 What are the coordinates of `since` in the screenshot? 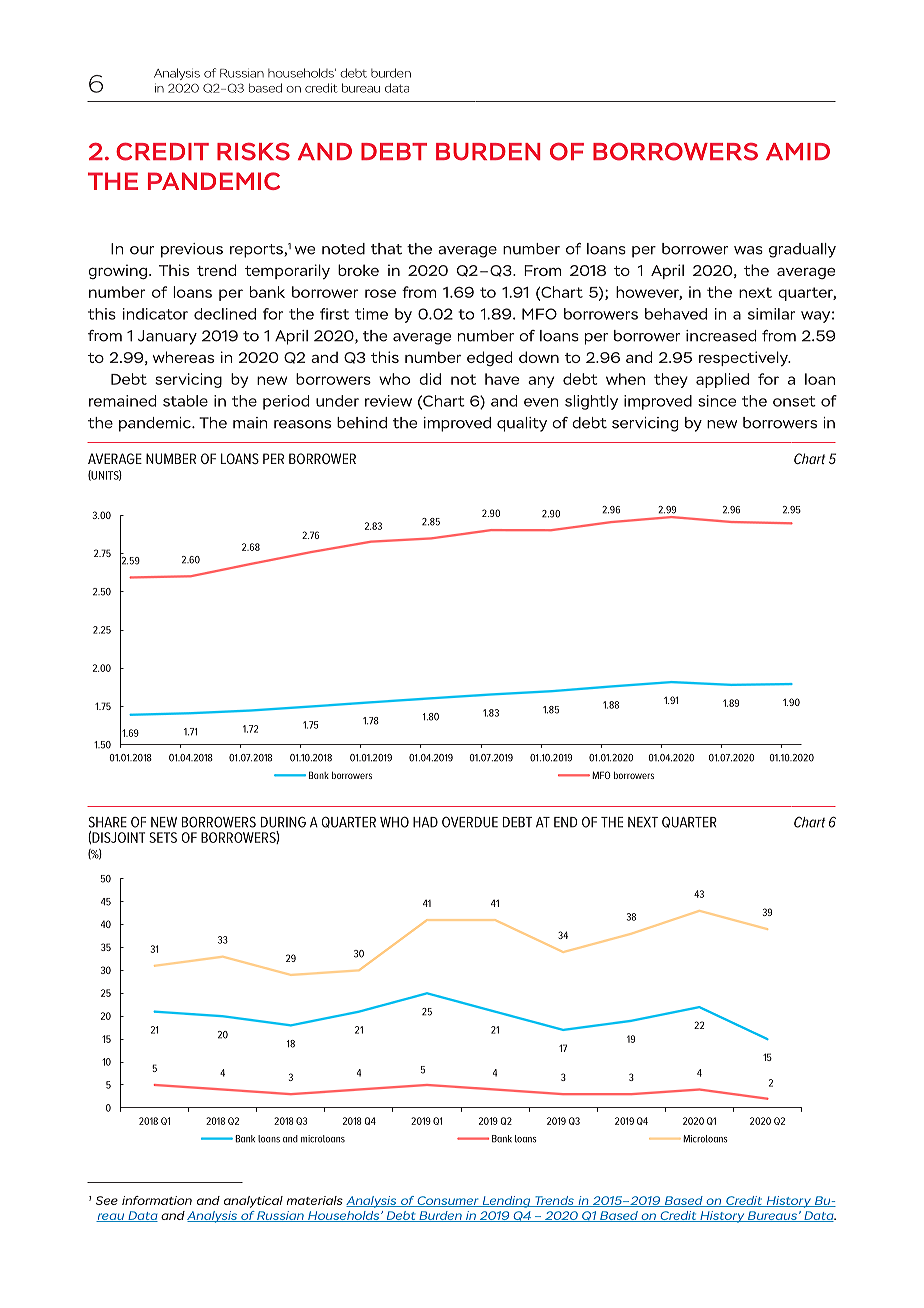 It's located at (717, 401).
